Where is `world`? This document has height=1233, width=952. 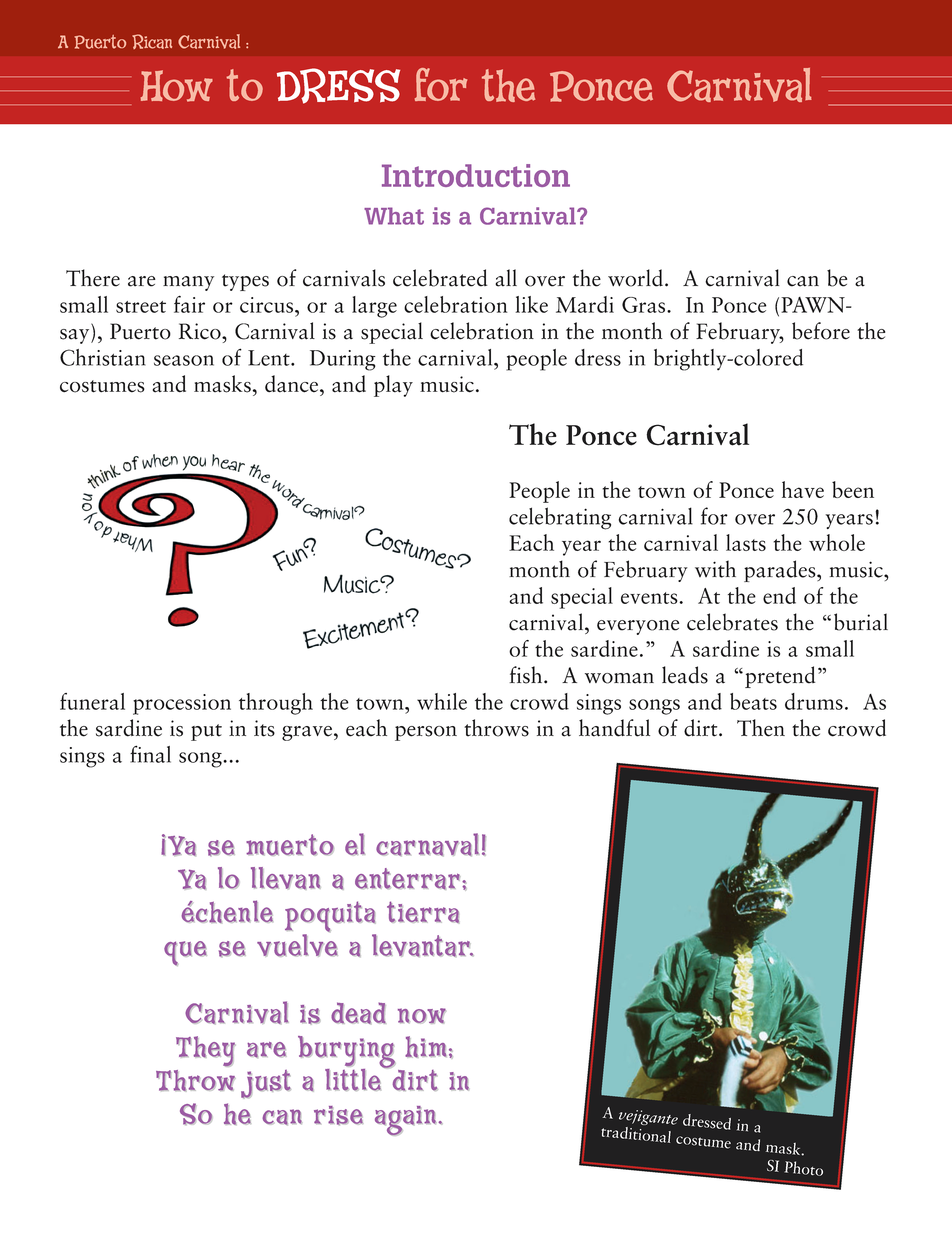
world is located at coordinates (635, 278).
